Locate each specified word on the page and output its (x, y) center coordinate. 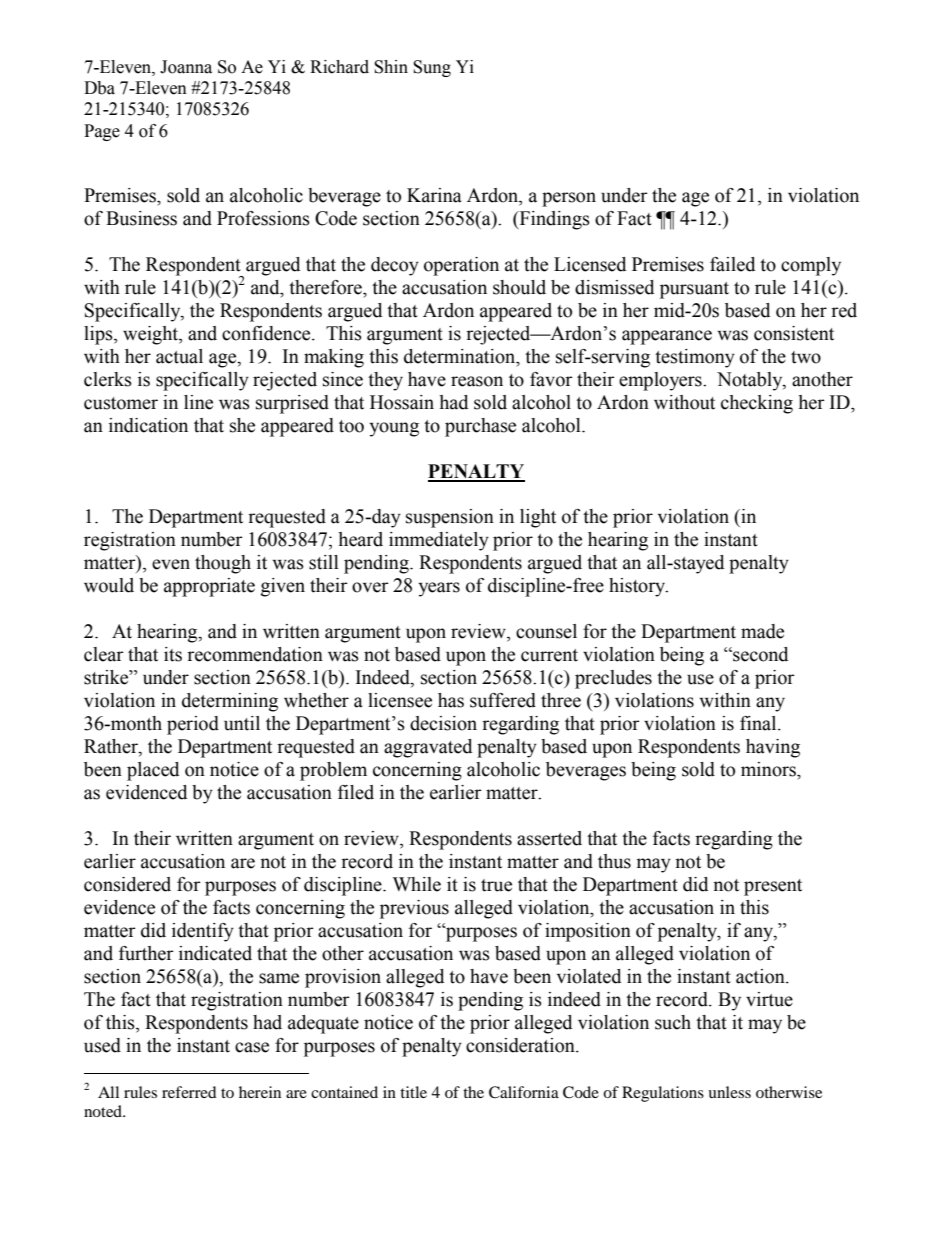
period (193, 725)
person (569, 199)
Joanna (186, 67)
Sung (432, 68)
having (773, 748)
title (413, 1092)
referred (189, 1092)
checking (757, 404)
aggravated (428, 748)
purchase (480, 427)
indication (148, 425)
